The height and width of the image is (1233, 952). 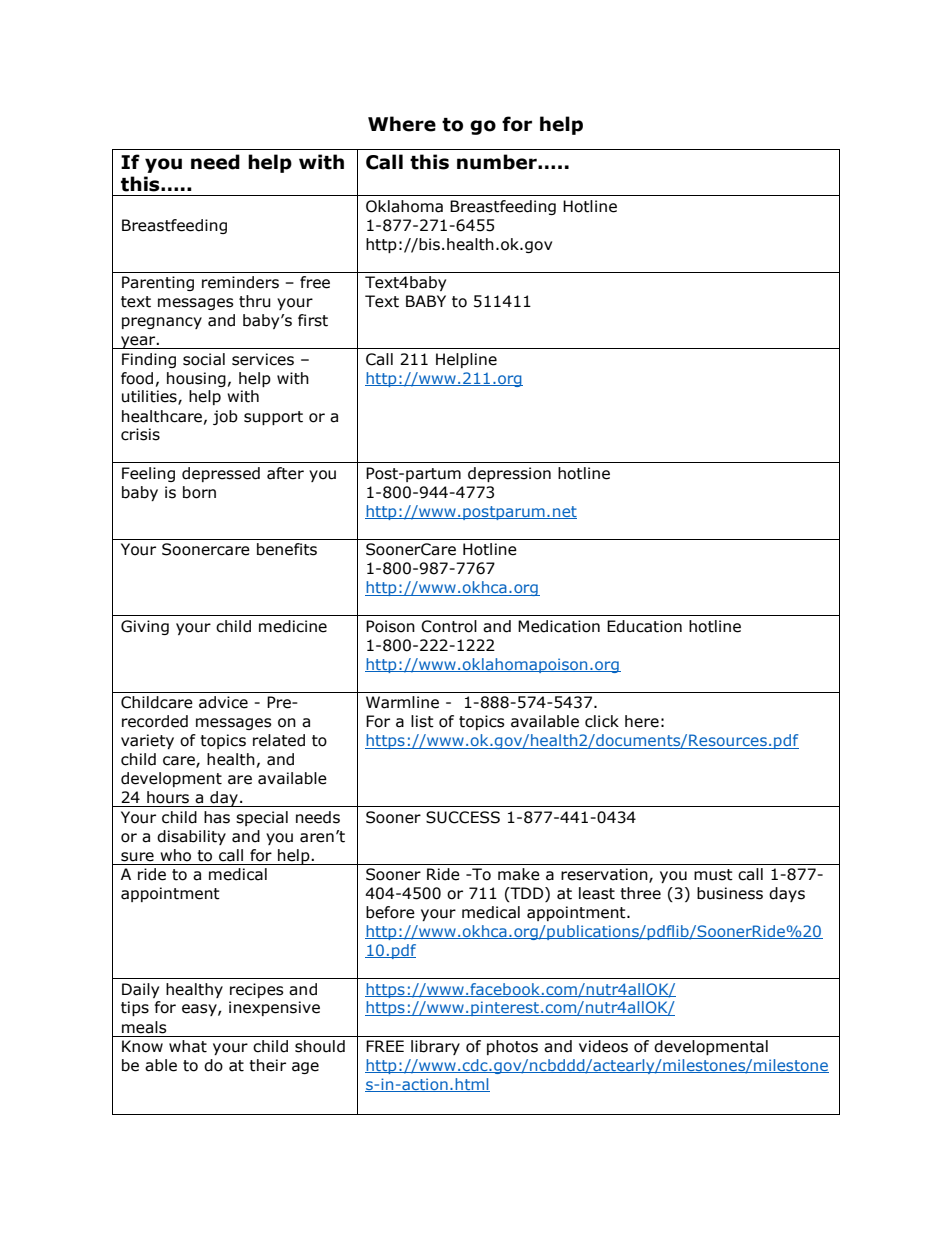 What do you see at coordinates (603, 1046) in the image?
I see `videos` at bounding box center [603, 1046].
